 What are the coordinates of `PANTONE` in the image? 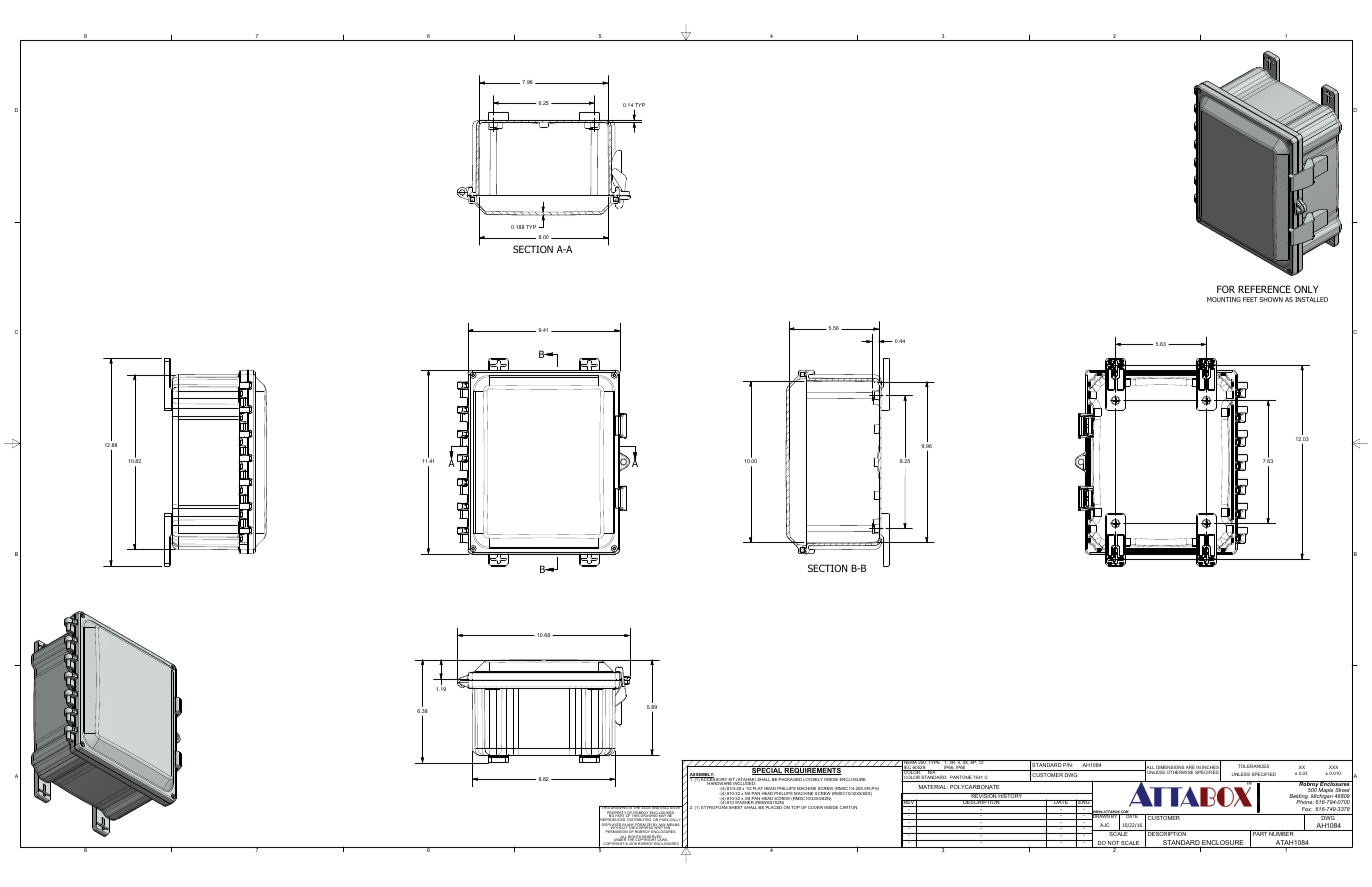 It's located at (960, 778).
